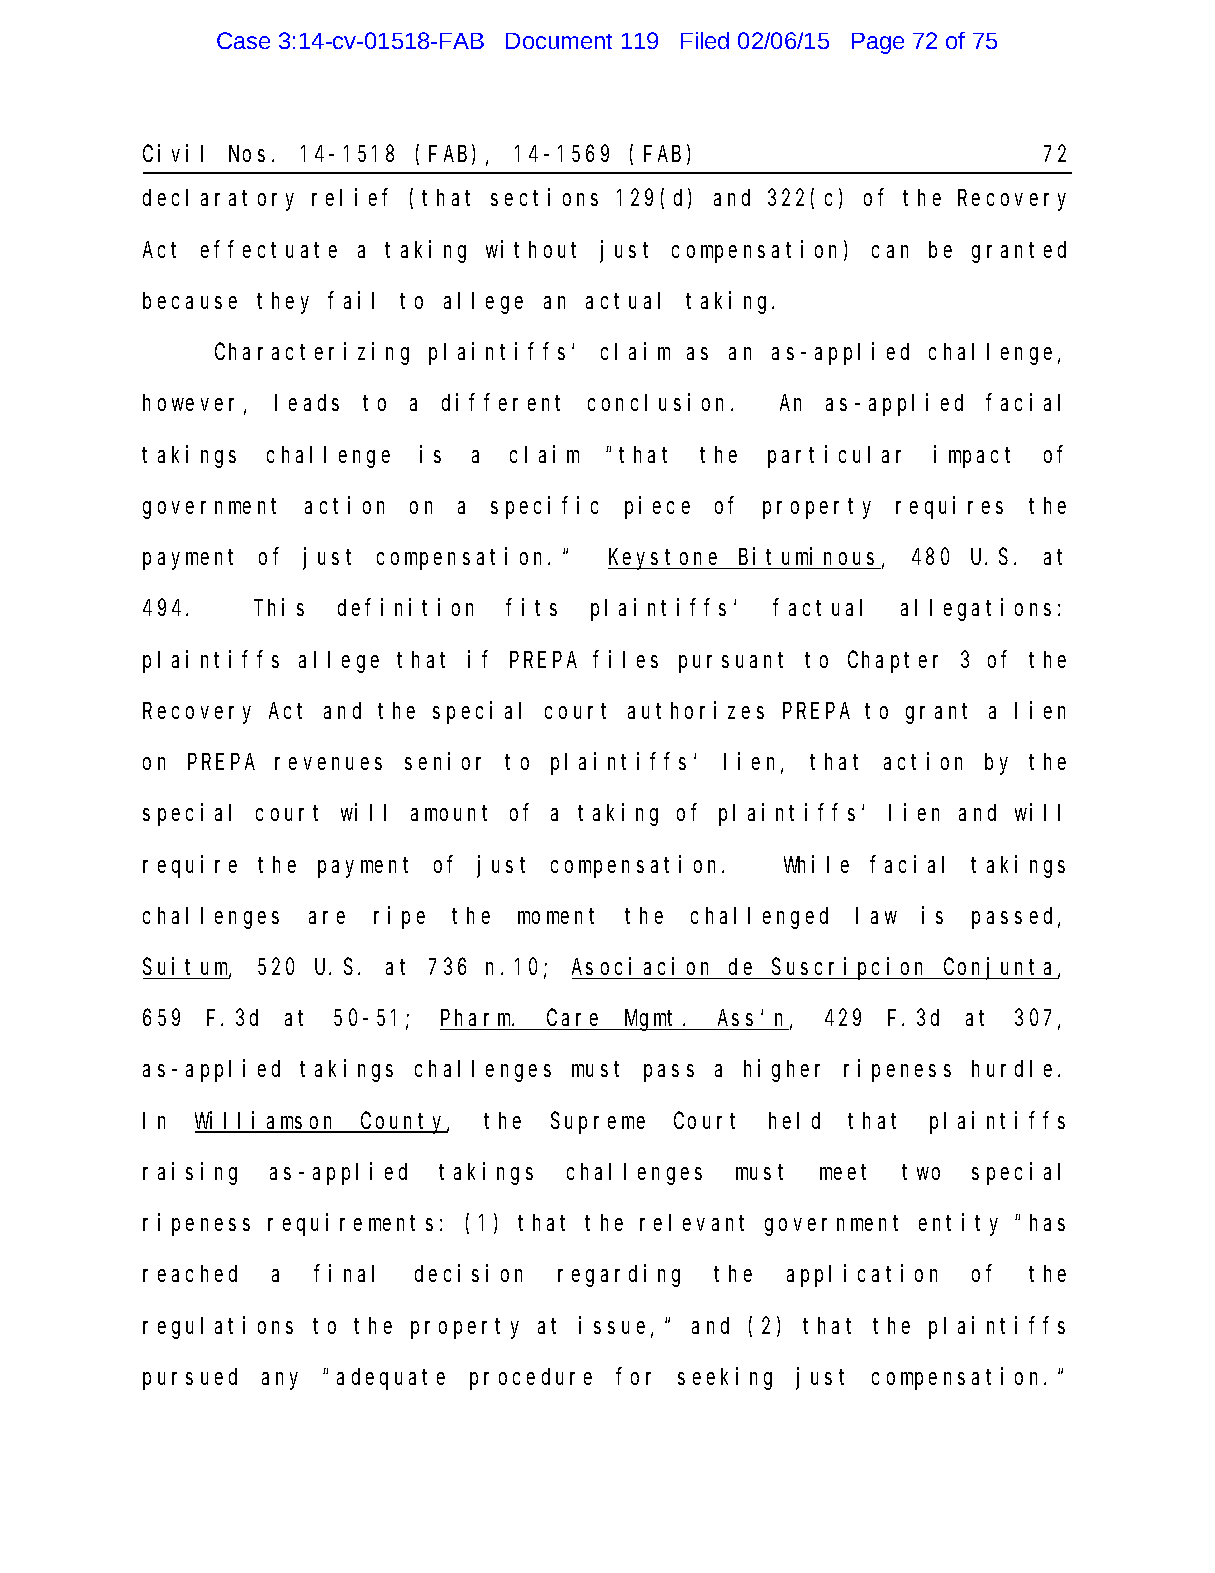 This screenshot has height=1573, width=1215. What do you see at coordinates (878, 43) in the screenshot?
I see `Page` at bounding box center [878, 43].
